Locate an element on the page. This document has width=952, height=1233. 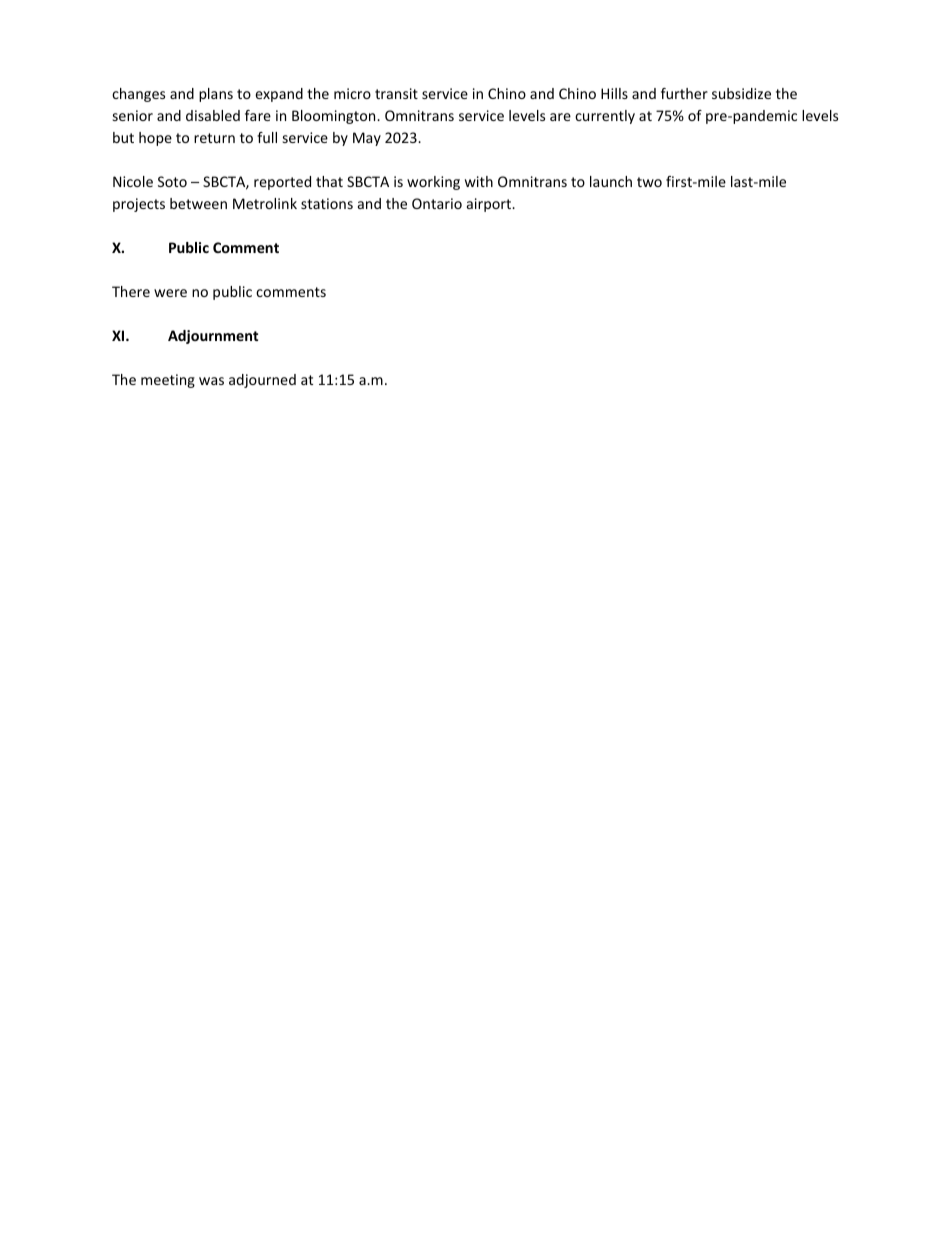
was is located at coordinates (211, 381).
